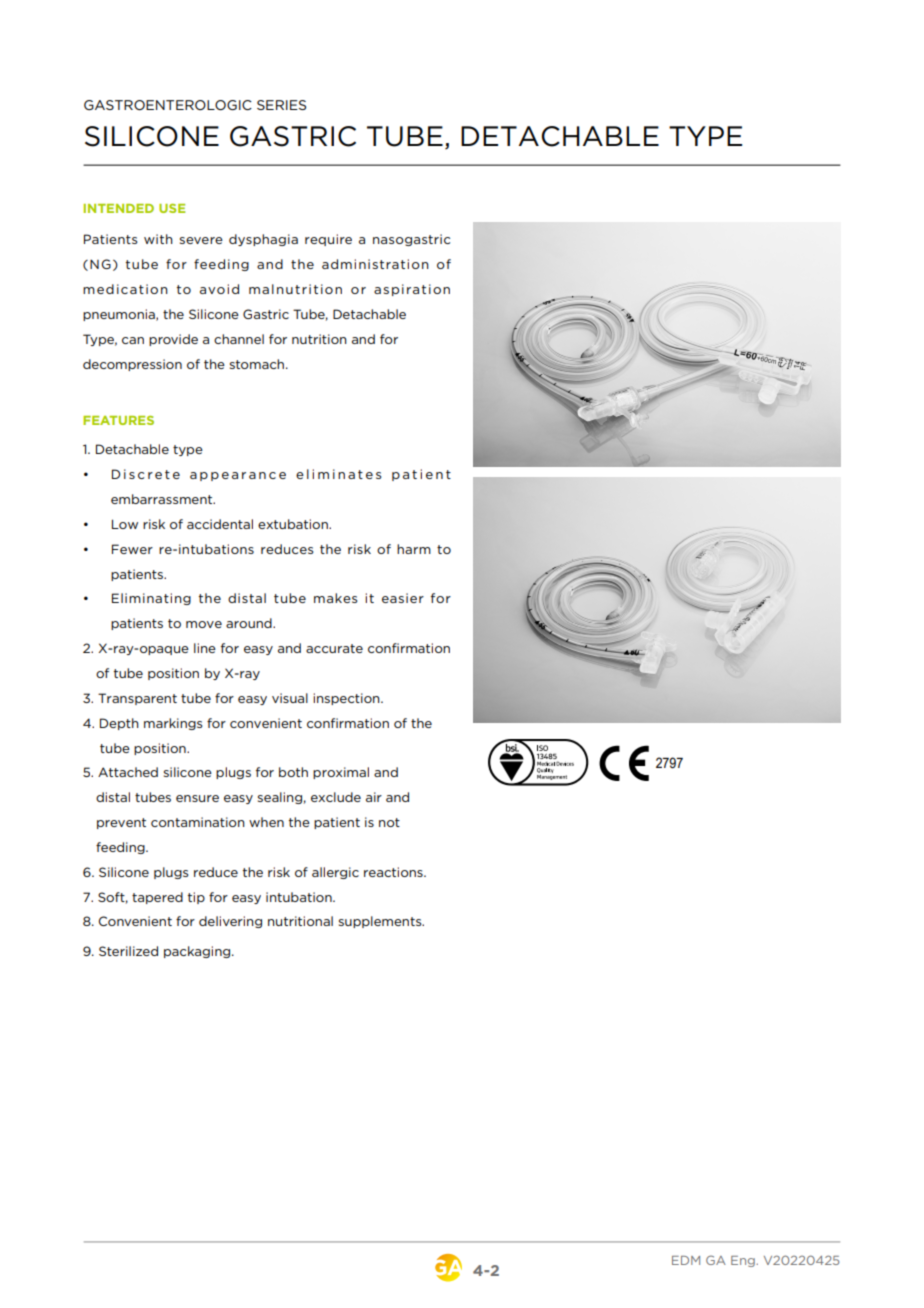 Image resolution: width=924 pixels, height=1308 pixels. I want to click on easier, so click(403, 598).
